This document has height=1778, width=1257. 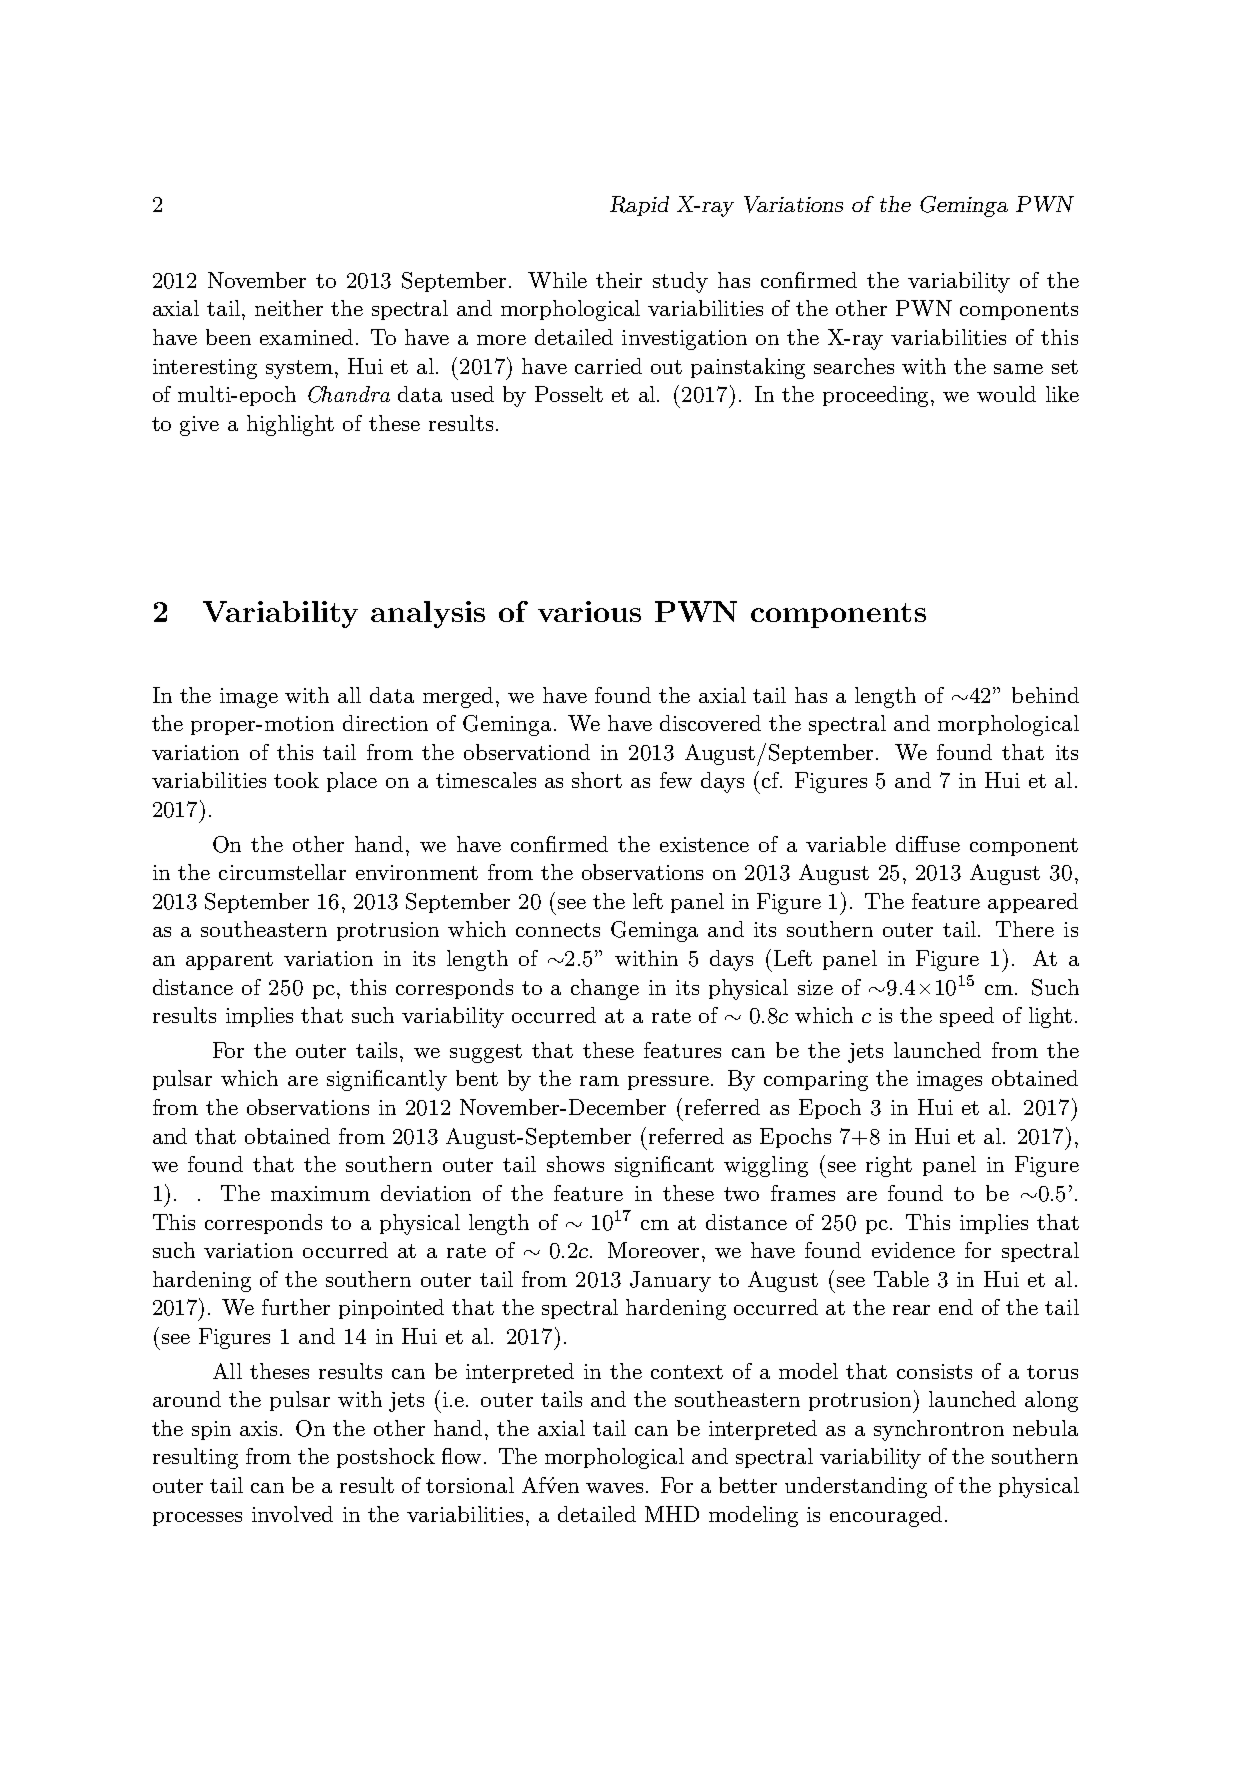 What do you see at coordinates (575, 1164) in the document?
I see `shows` at bounding box center [575, 1164].
